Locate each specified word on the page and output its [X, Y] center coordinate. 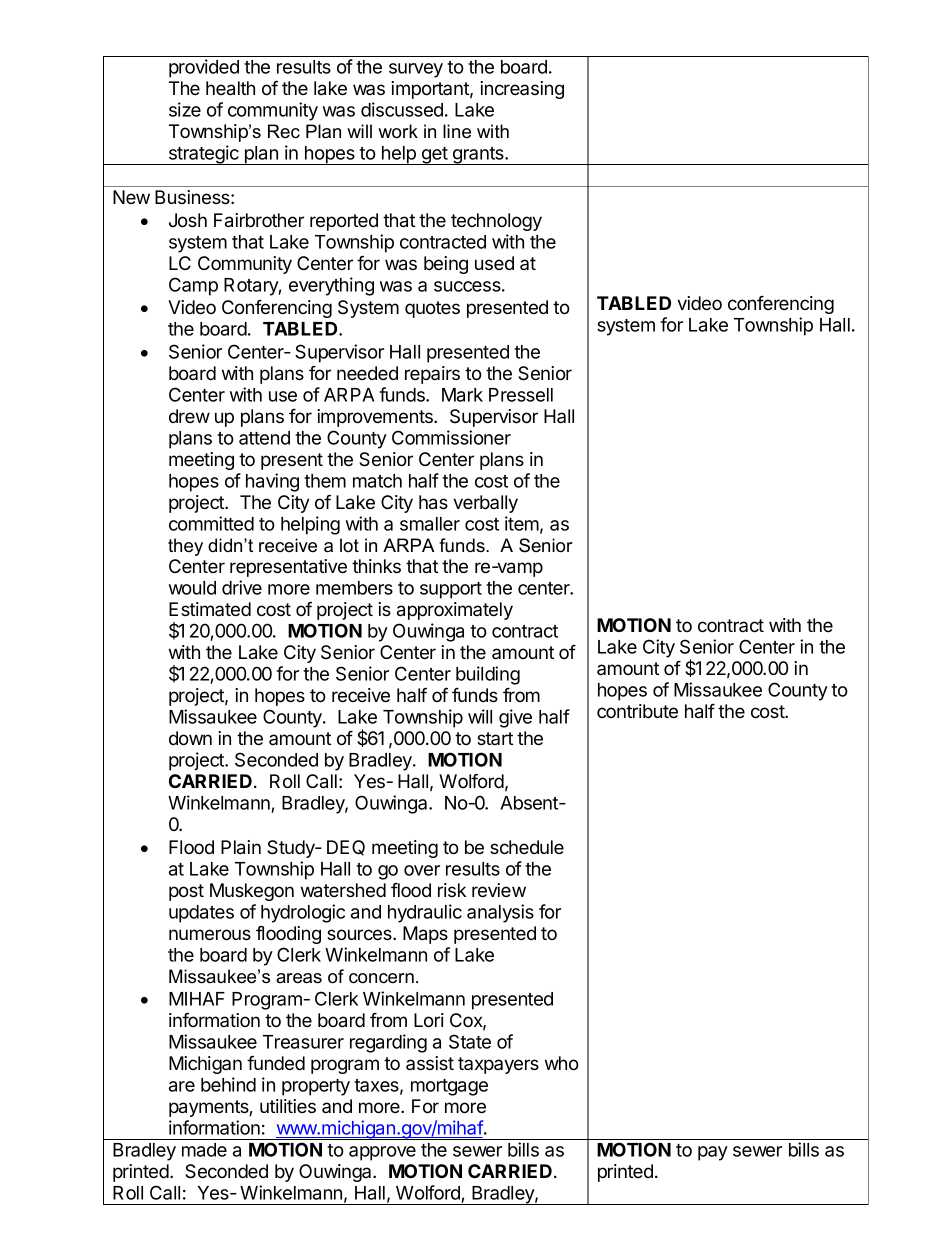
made [204, 1150]
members [354, 588]
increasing [522, 90]
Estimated [210, 609]
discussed [402, 109]
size [185, 109]
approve [382, 1153]
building [488, 675]
